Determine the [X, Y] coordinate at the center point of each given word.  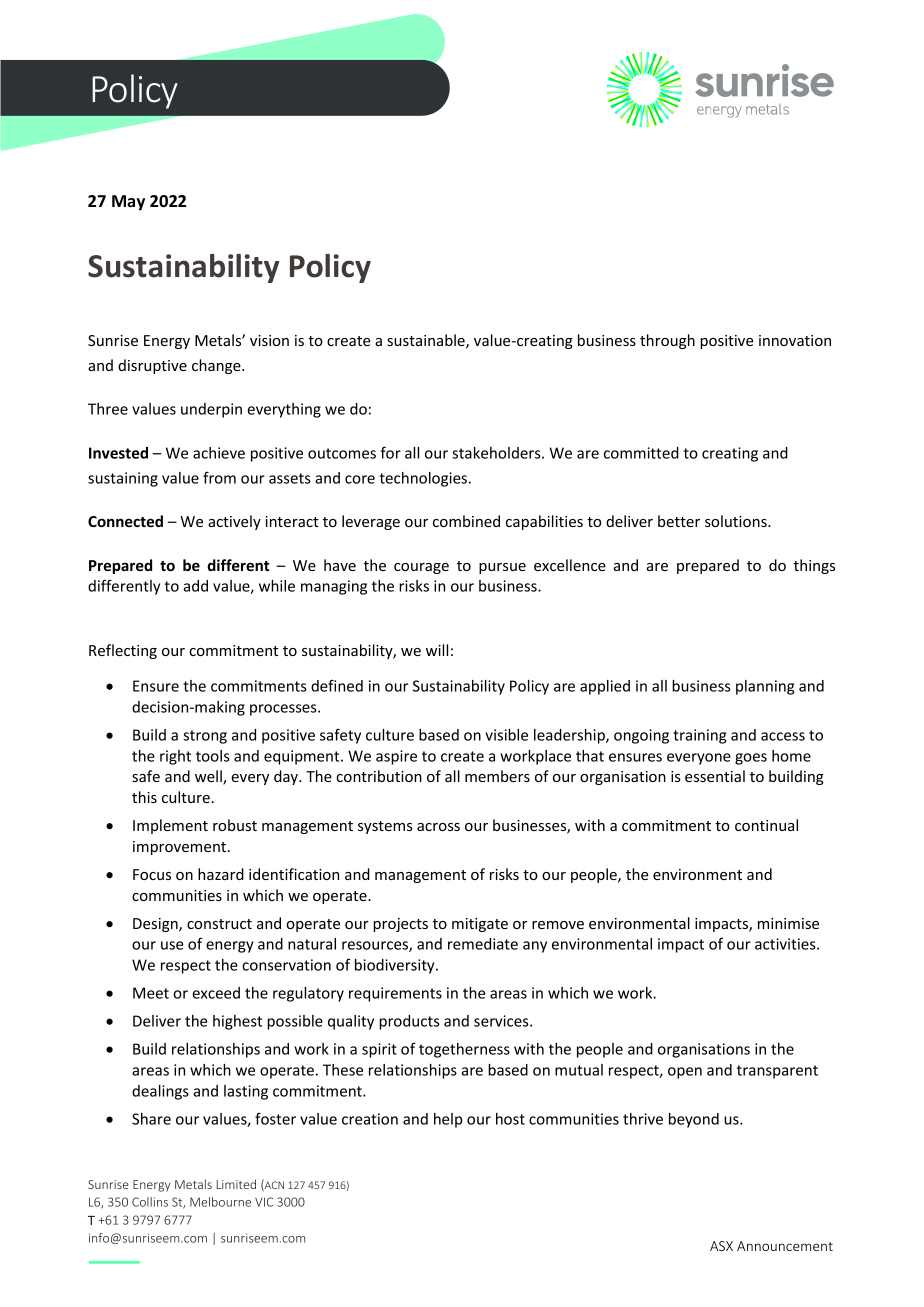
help [448, 1120]
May [128, 203]
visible [506, 735]
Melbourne [220, 1202]
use [172, 945]
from [219, 477]
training [699, 736]
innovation [795, 340]
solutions [737, 521]
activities [786, 944]
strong [205, 737]
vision [269, 340]
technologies [423, 479]
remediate [483, 944]
